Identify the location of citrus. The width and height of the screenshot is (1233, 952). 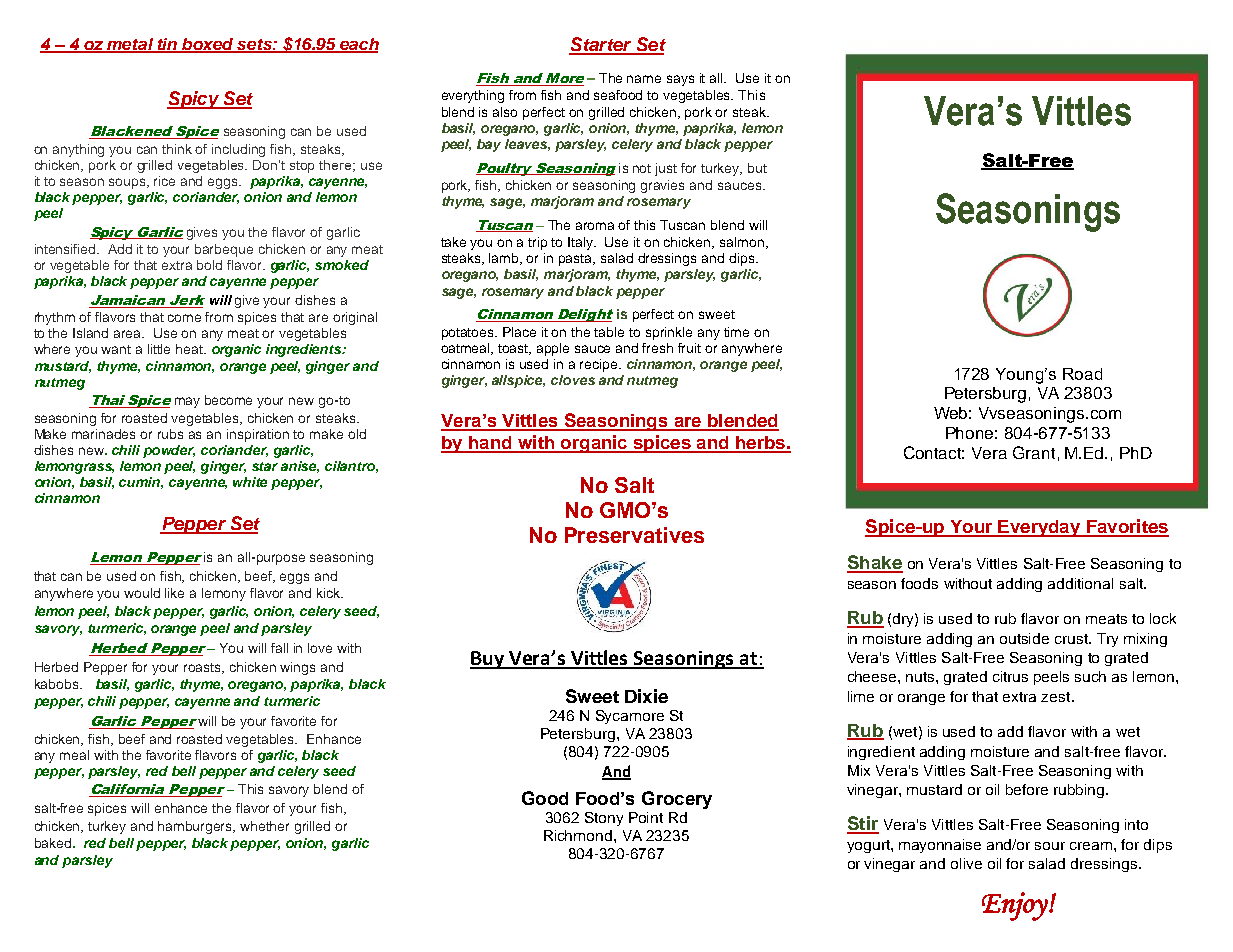
(1010, 676).
